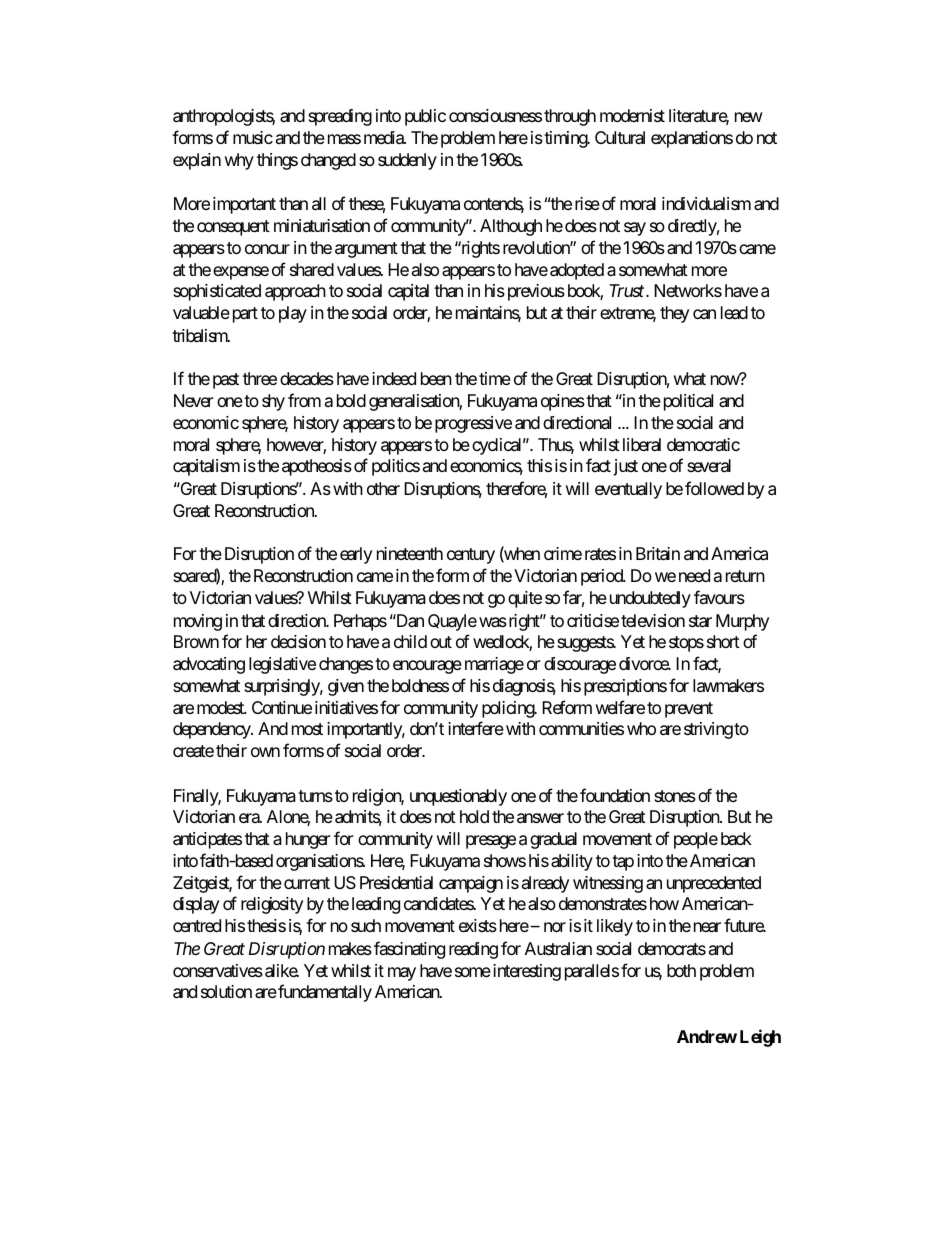 This screenshot has width=952, height=1233. What do you see at coordinates (226, 991) in the screenshot?
I see `solution` at bounding box center [226, 991].
